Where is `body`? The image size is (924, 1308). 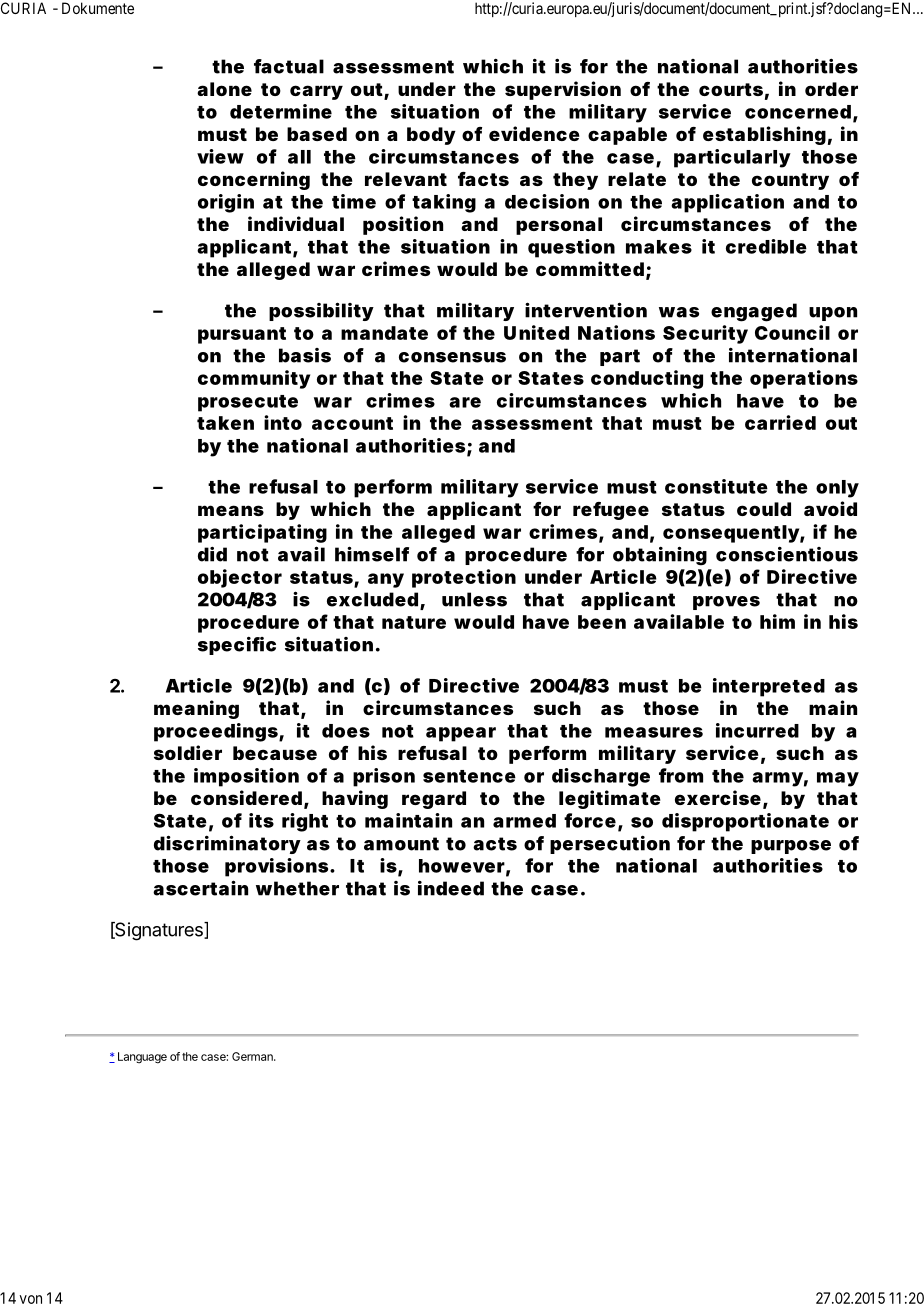 body is located at coordinates (431, 136).
